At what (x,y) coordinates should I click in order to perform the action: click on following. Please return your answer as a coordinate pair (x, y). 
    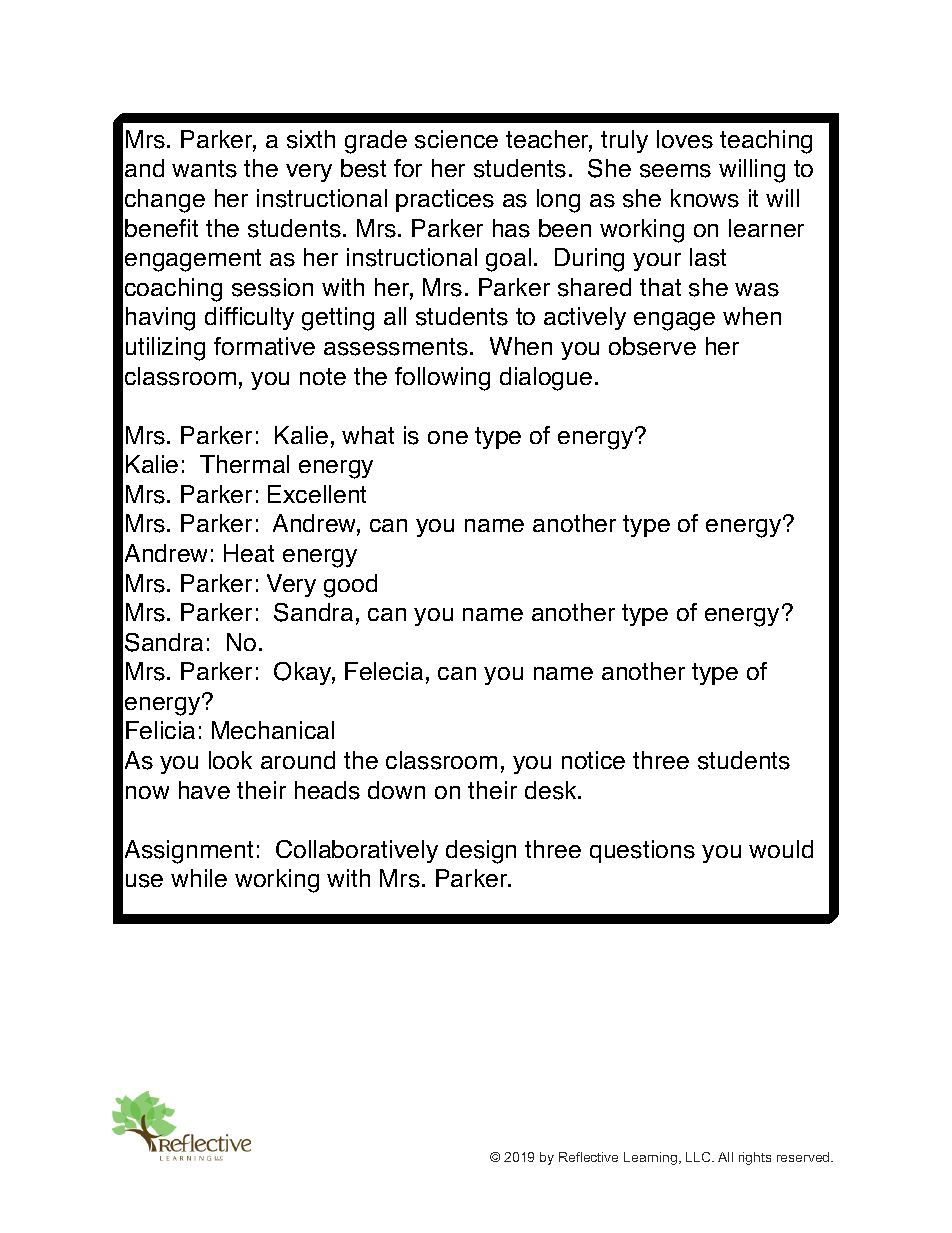
    Looking at the image, I should click on (442, 379).
